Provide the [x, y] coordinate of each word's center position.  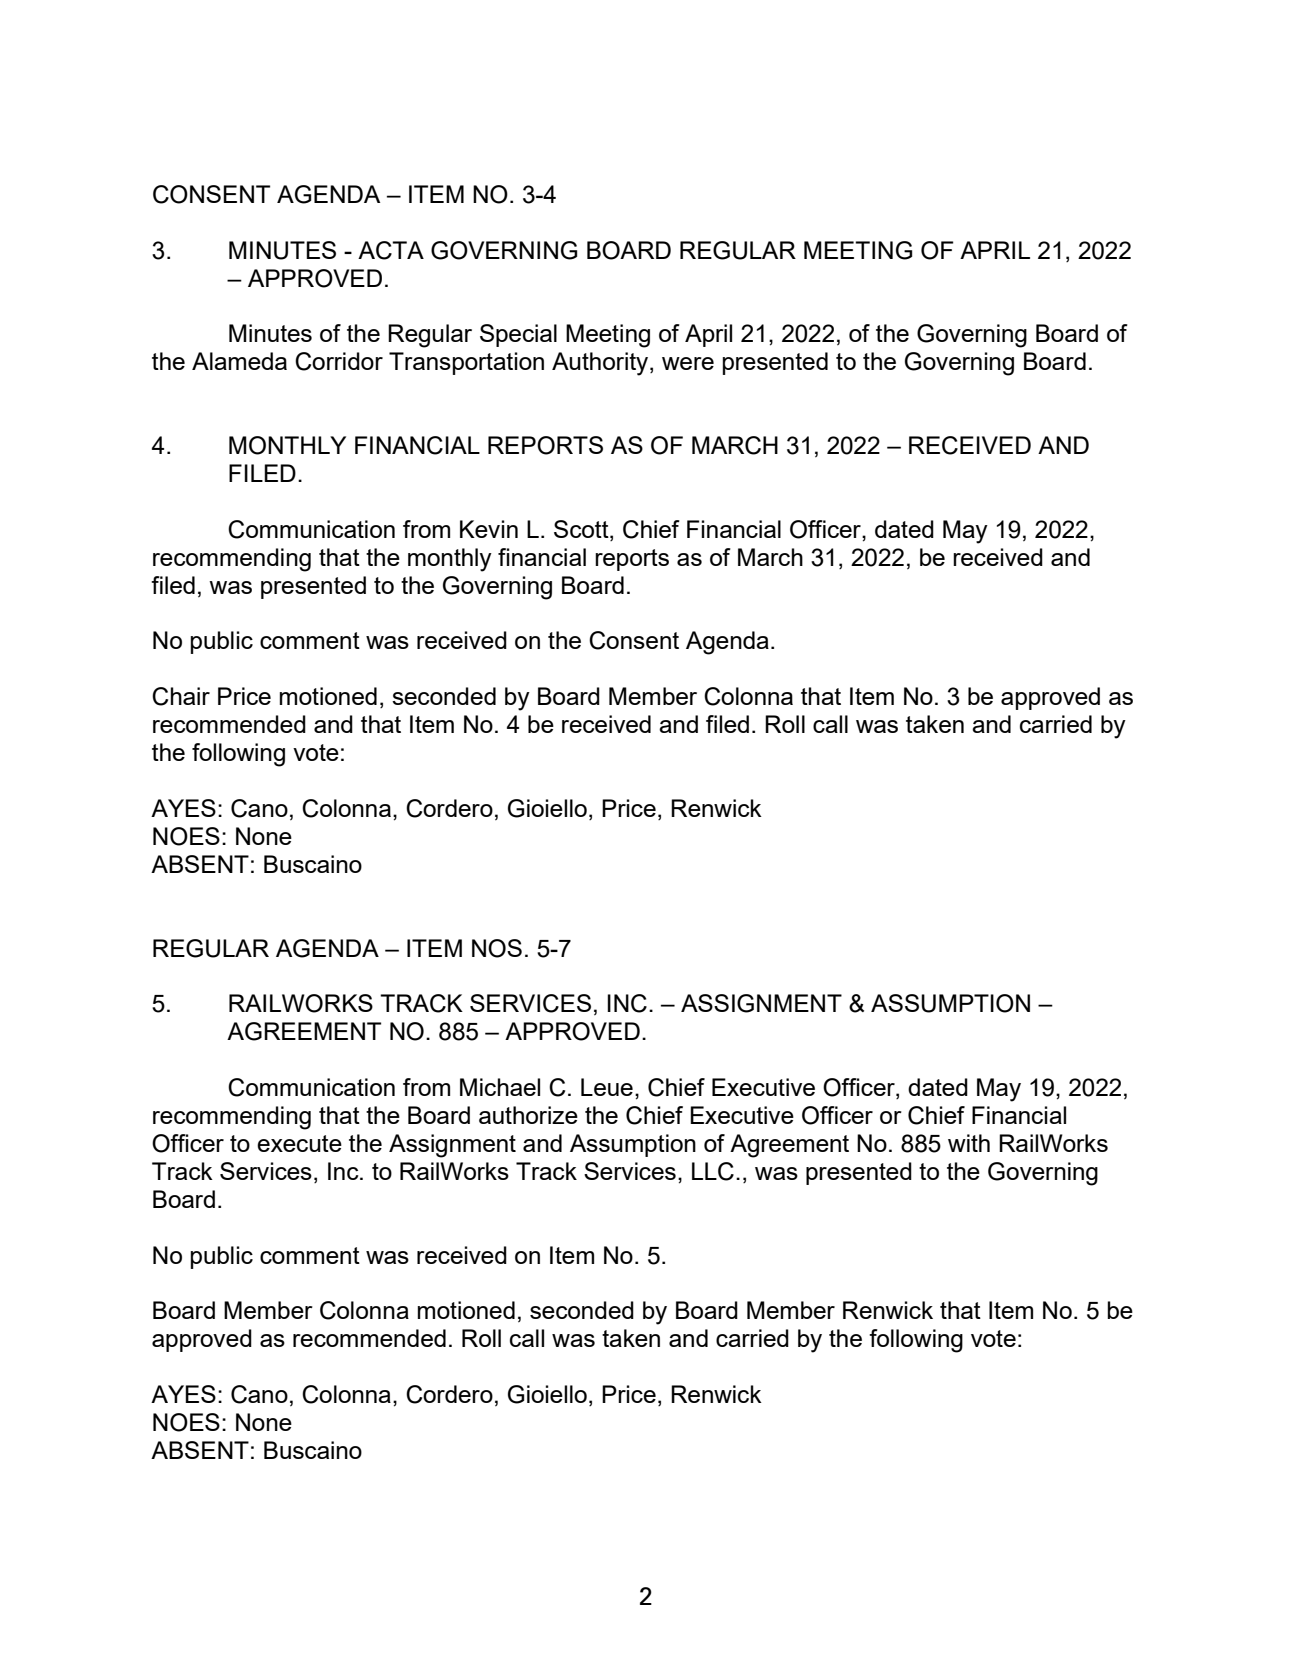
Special [518, 335]
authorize [528, 1115]
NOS [497, 948]
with [969, 1143]
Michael [500, 1087]
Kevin [489, 529]
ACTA [391, 250]
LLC [713, 1171]
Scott [582, 530]
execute [299, 1143]
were [688, 363]
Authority [601, 364]
